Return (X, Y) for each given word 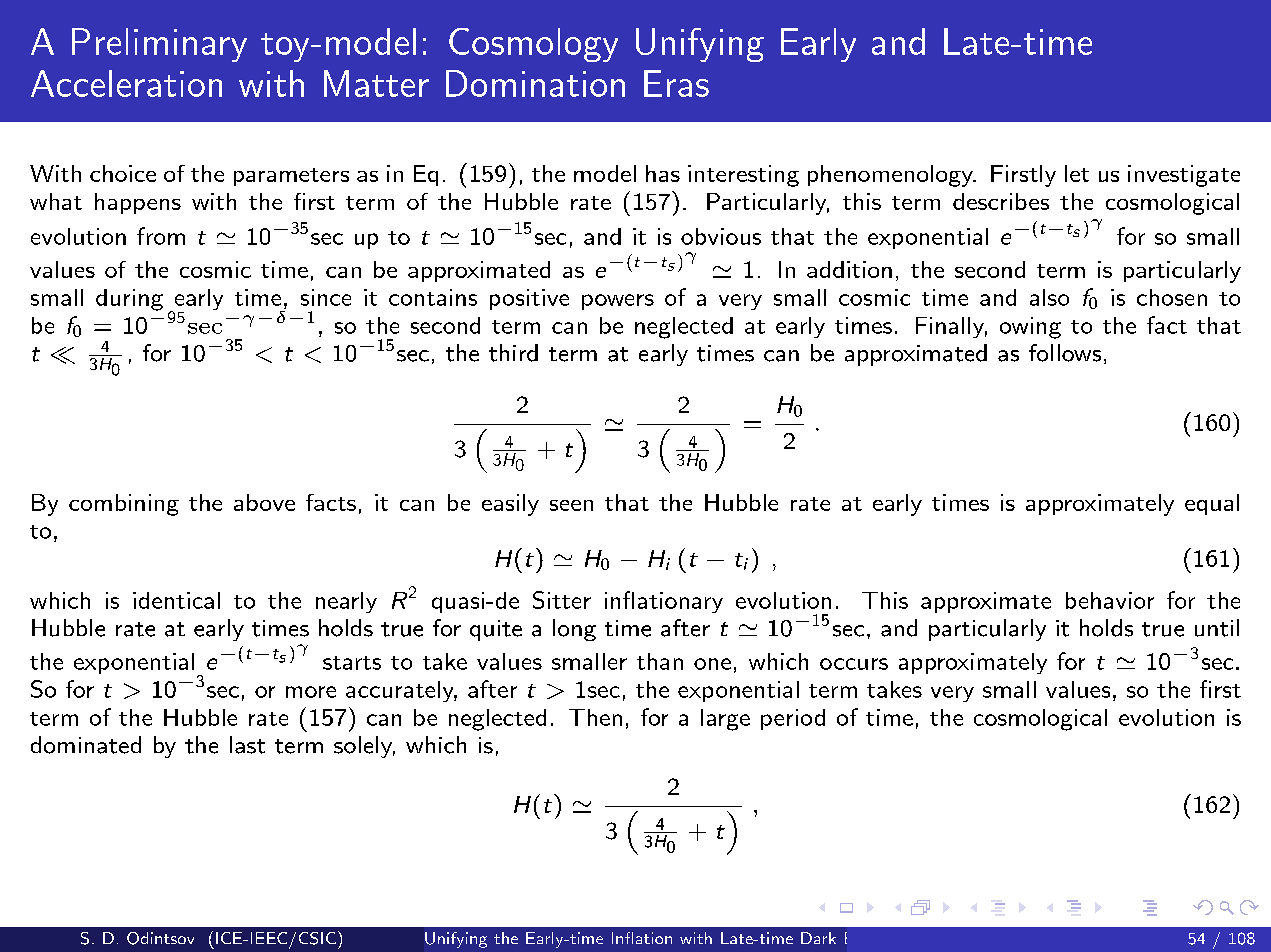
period (793, 719)
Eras (676, 83)
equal (1212, 504)
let (1077, 173)
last (247, 745)
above (264, 502)
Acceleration (126, 83)
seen (571, 505)
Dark (818, 938)
